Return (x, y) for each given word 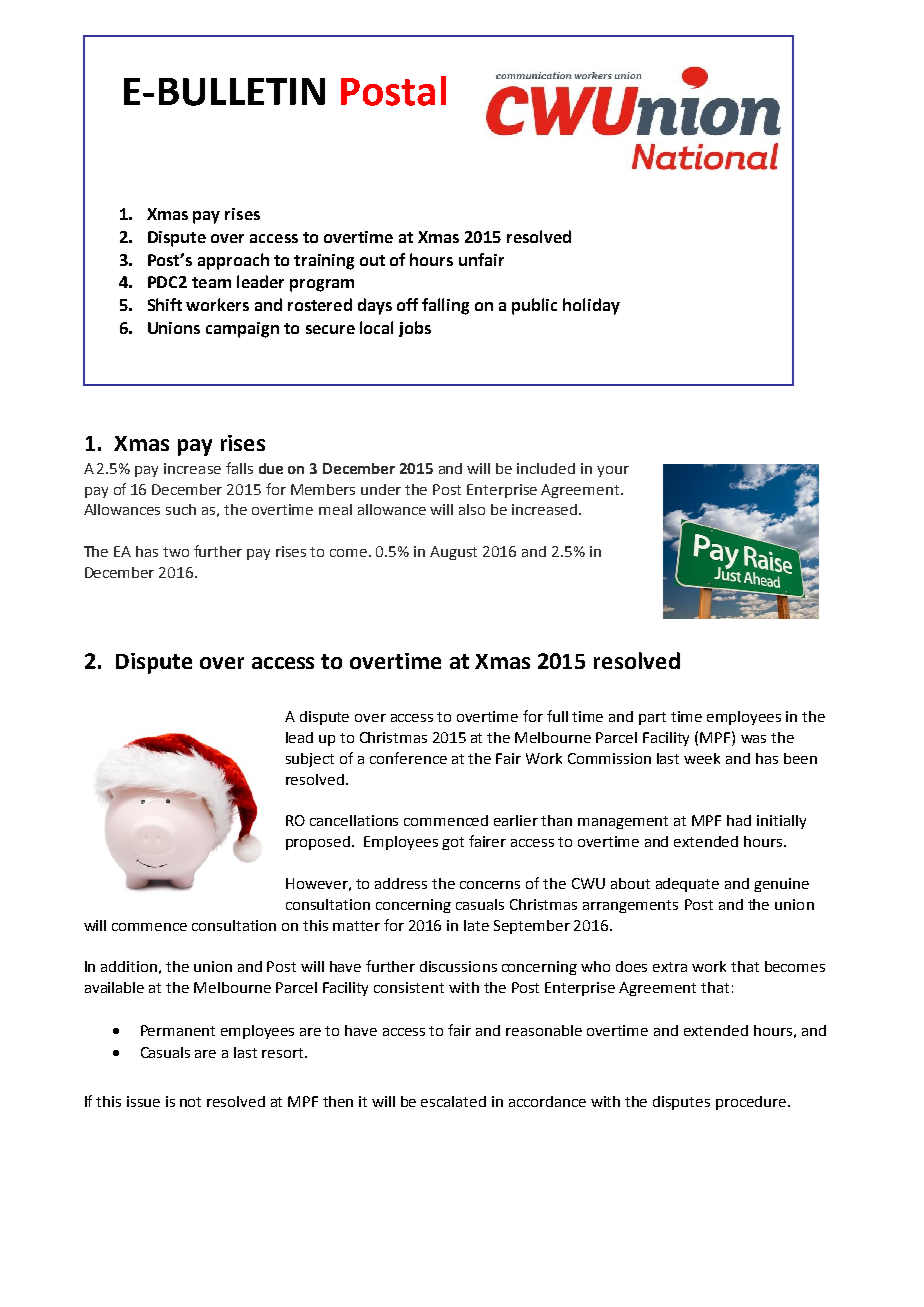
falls (239, 468)
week (702, 758)
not (190, 1102)
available (114, 987)
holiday (591, 306)
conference (408, 758)
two (176, 552)
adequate (687, 885)
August (453, 553)
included (546, 468)
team (211, 282)
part (652, 718)
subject (310, 760)
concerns (490, 885)
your (613, 471)
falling (445, 306)
